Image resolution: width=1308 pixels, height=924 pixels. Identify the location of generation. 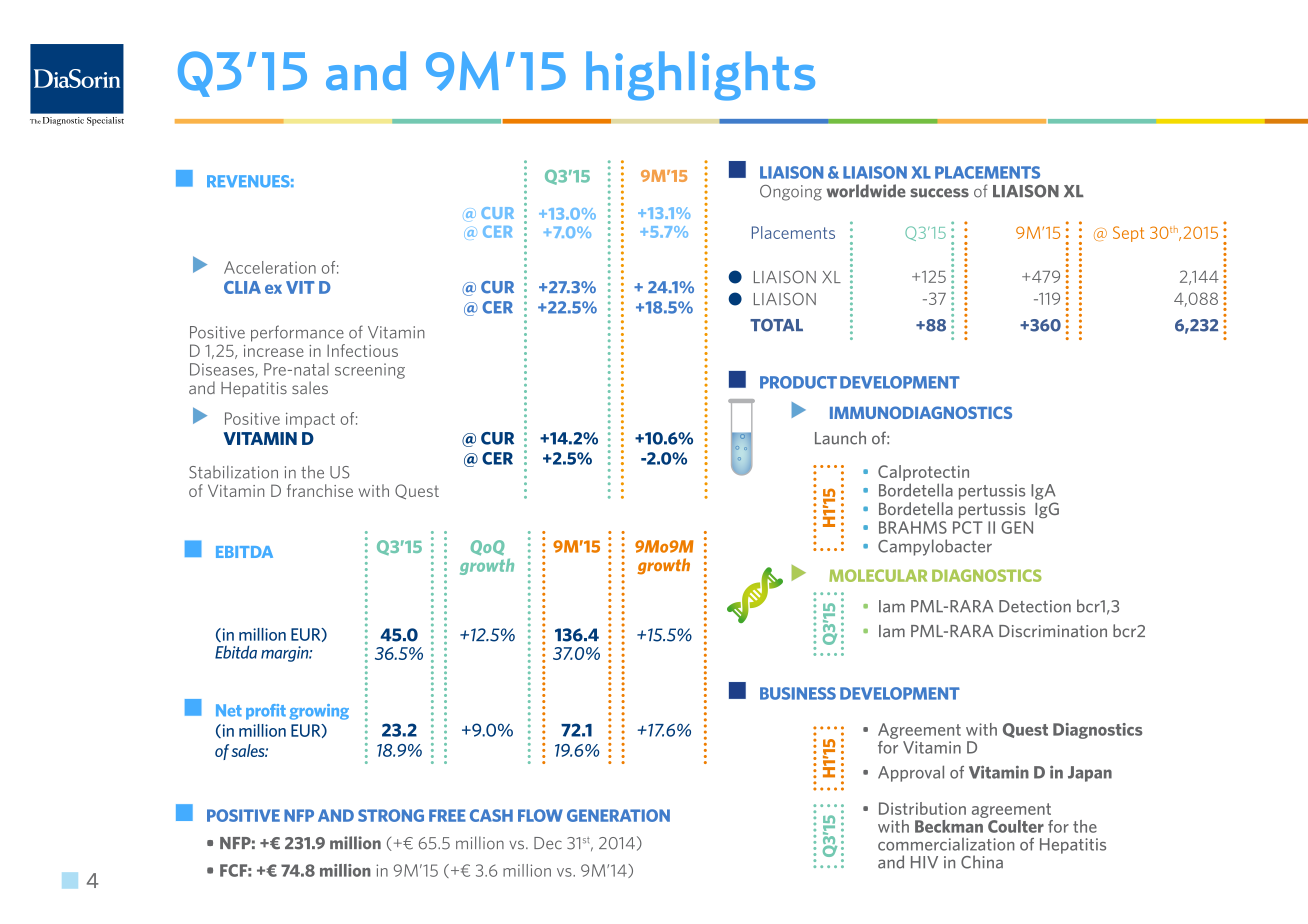
(618, 815).
